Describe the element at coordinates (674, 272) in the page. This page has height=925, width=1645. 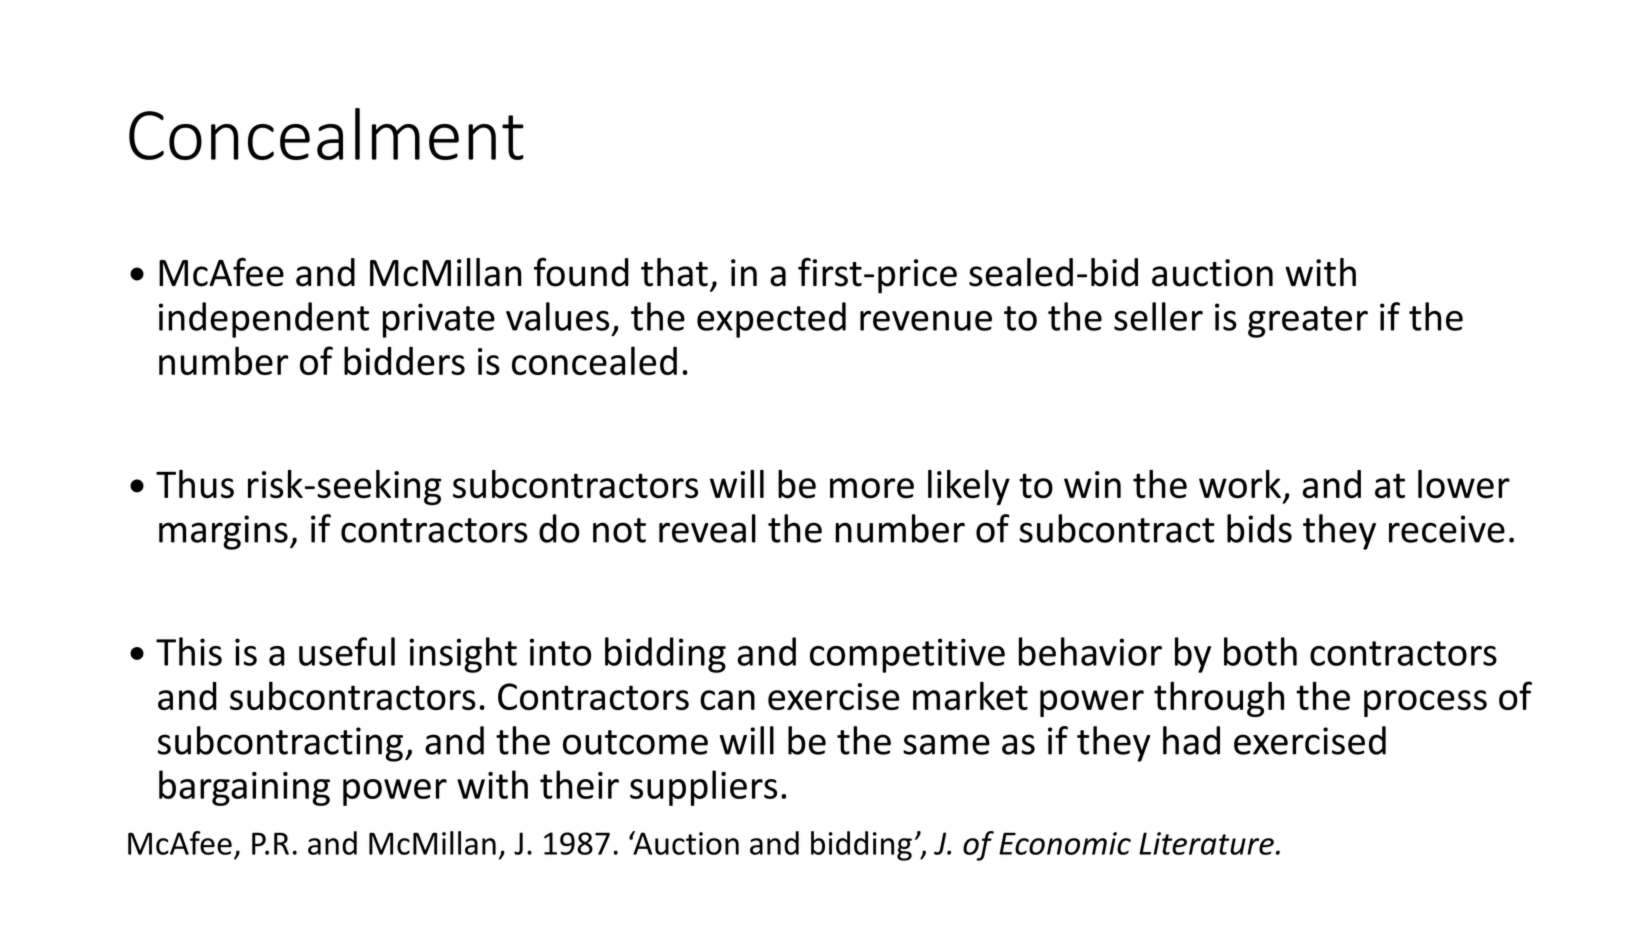
I see `that` at that location.
